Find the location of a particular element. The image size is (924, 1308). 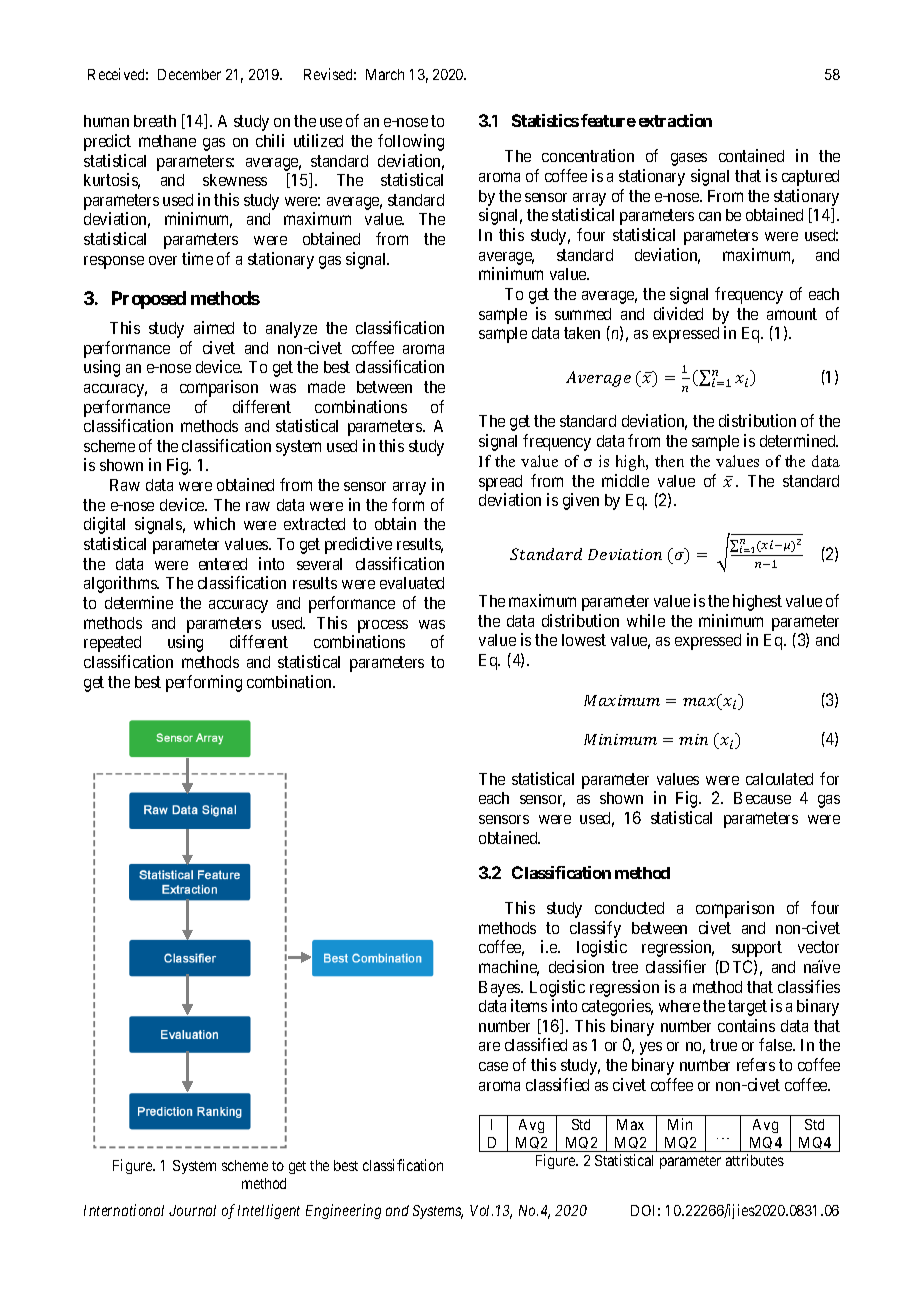

then is located at coordinates (669, 461).
